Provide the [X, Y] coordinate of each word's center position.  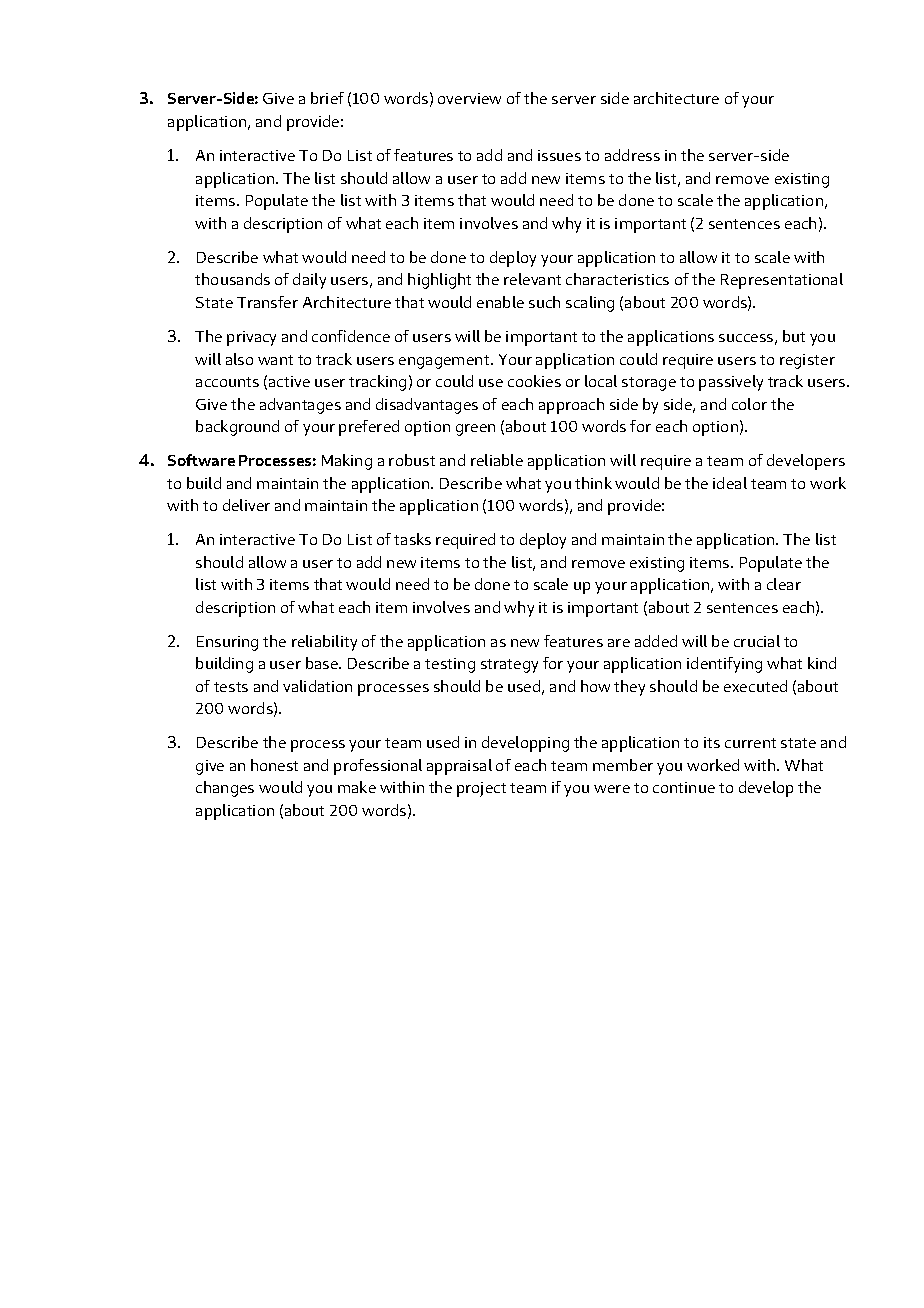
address [632, 155]
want [275, 360]
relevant [532, 279]
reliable [497, 460]
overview [469, 98]
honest [274, 765]
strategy [509, 666]
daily [309, 281]
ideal [730, 483]
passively [731, 383]
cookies [534, 381]
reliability [324, 643]
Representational [782, 281]
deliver [246, 505]
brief [327, 98]
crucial [757, 641]
